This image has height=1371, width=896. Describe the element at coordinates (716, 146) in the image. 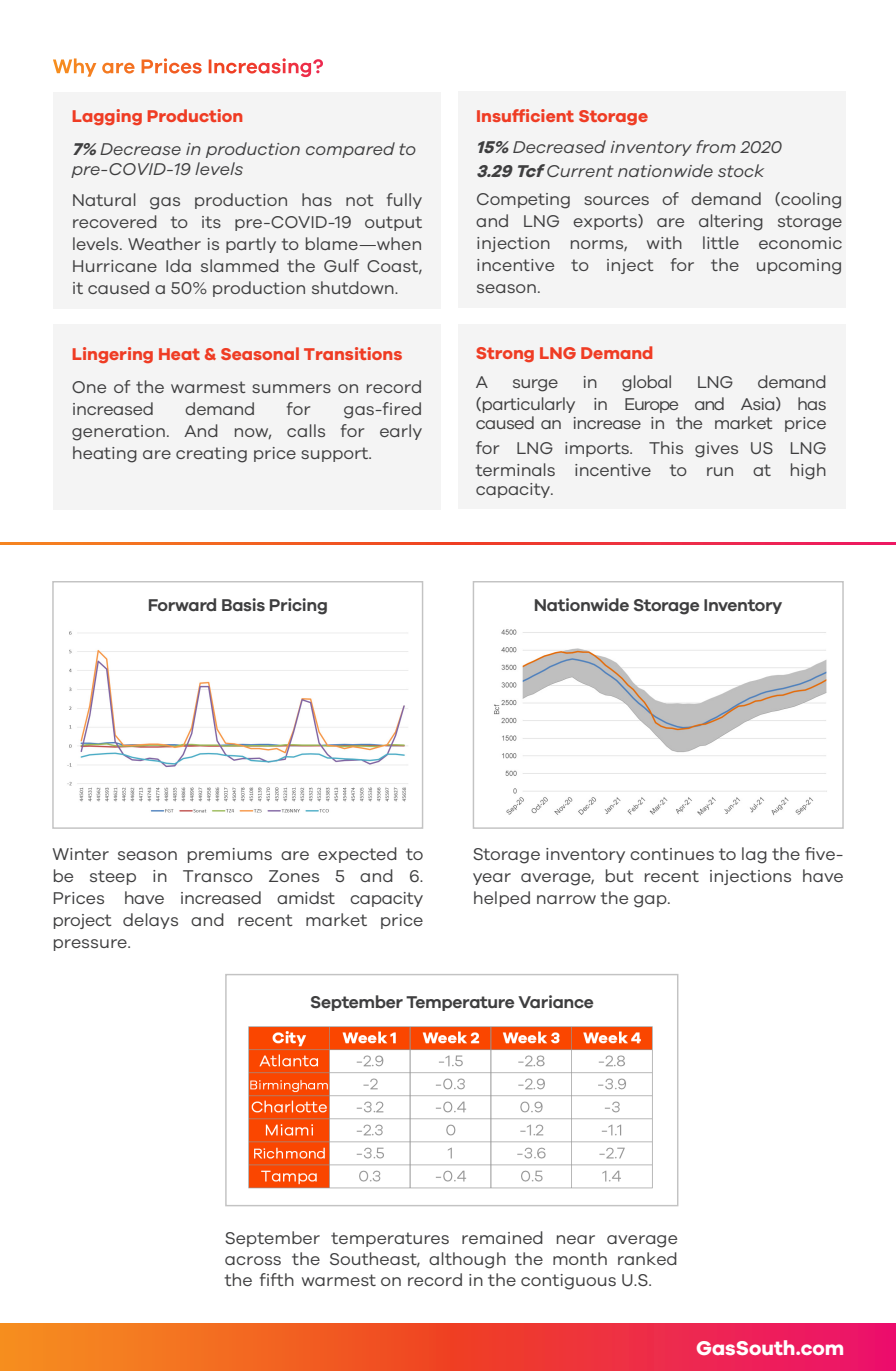

I see `from` at that location.
